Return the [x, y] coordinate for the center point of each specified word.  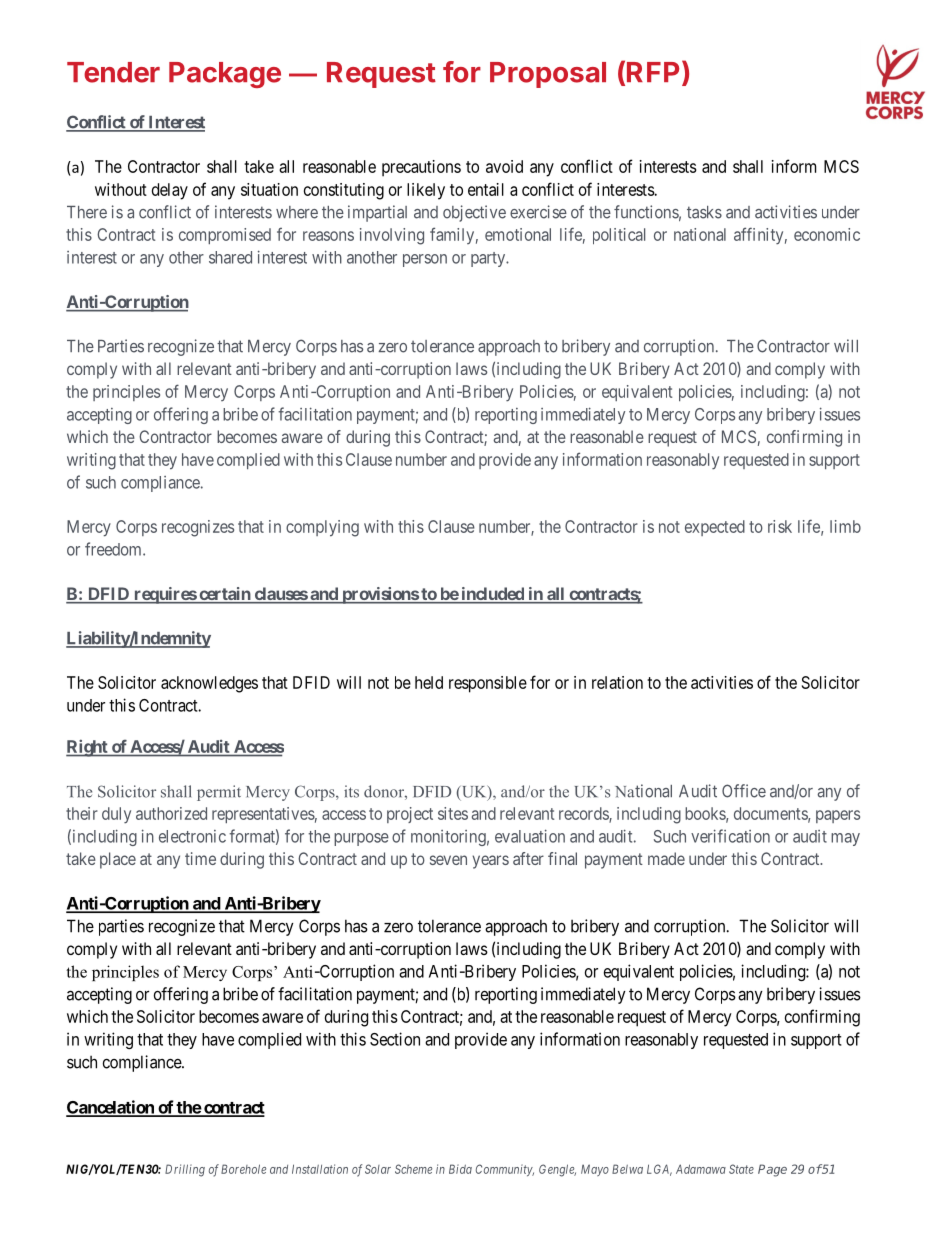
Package [225, 75]
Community [505, 1170]
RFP [653, 72]
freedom [114, 549]
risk [780, 526]
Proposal [548, 75]
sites [453, 813]
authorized [171, 813]
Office [744, 791]
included [492, 595]
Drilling [185, 1170]
